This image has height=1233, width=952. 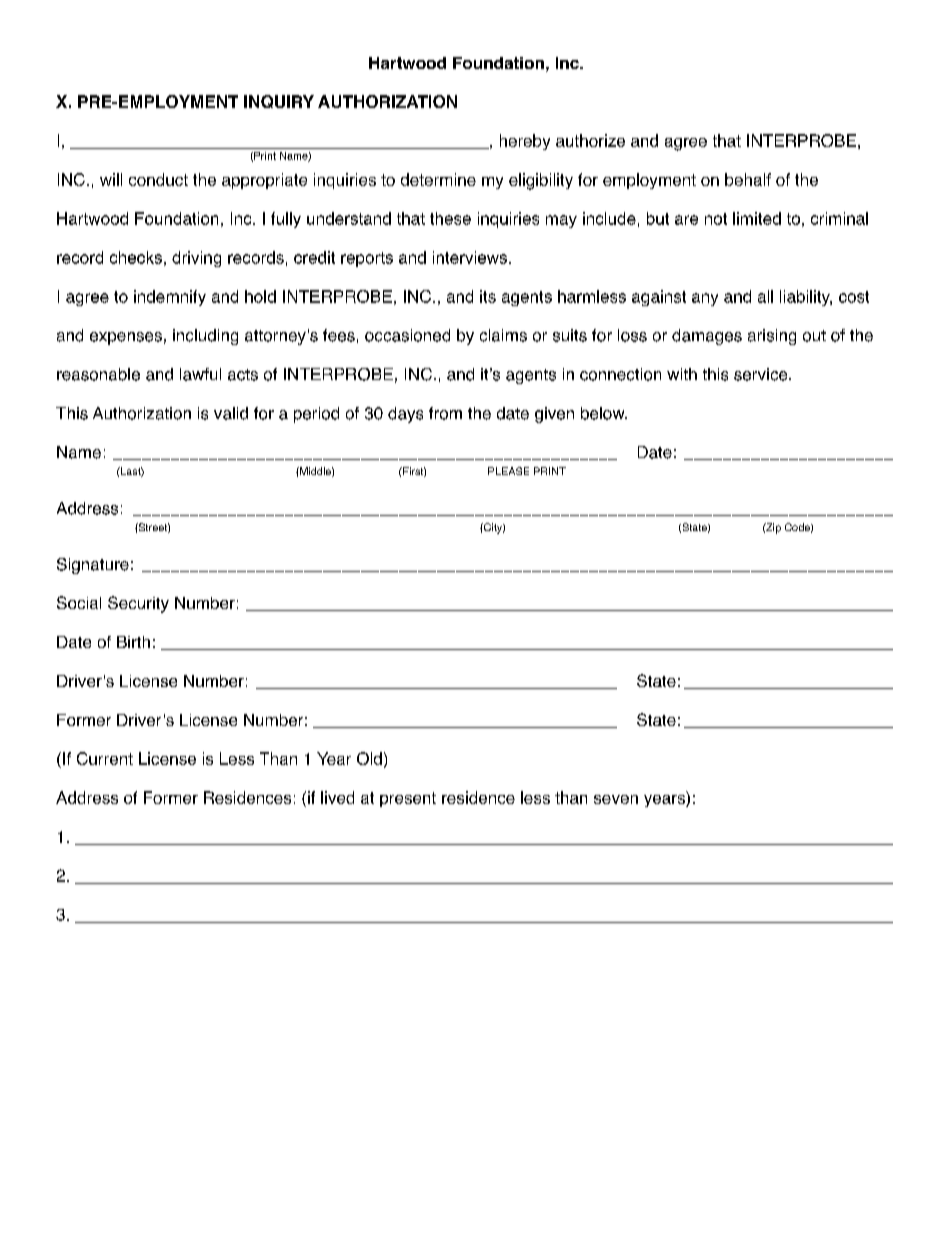 What do you see at coordinates (408, 799) in the image?
I see `present` at bounding box center [408, 799].
